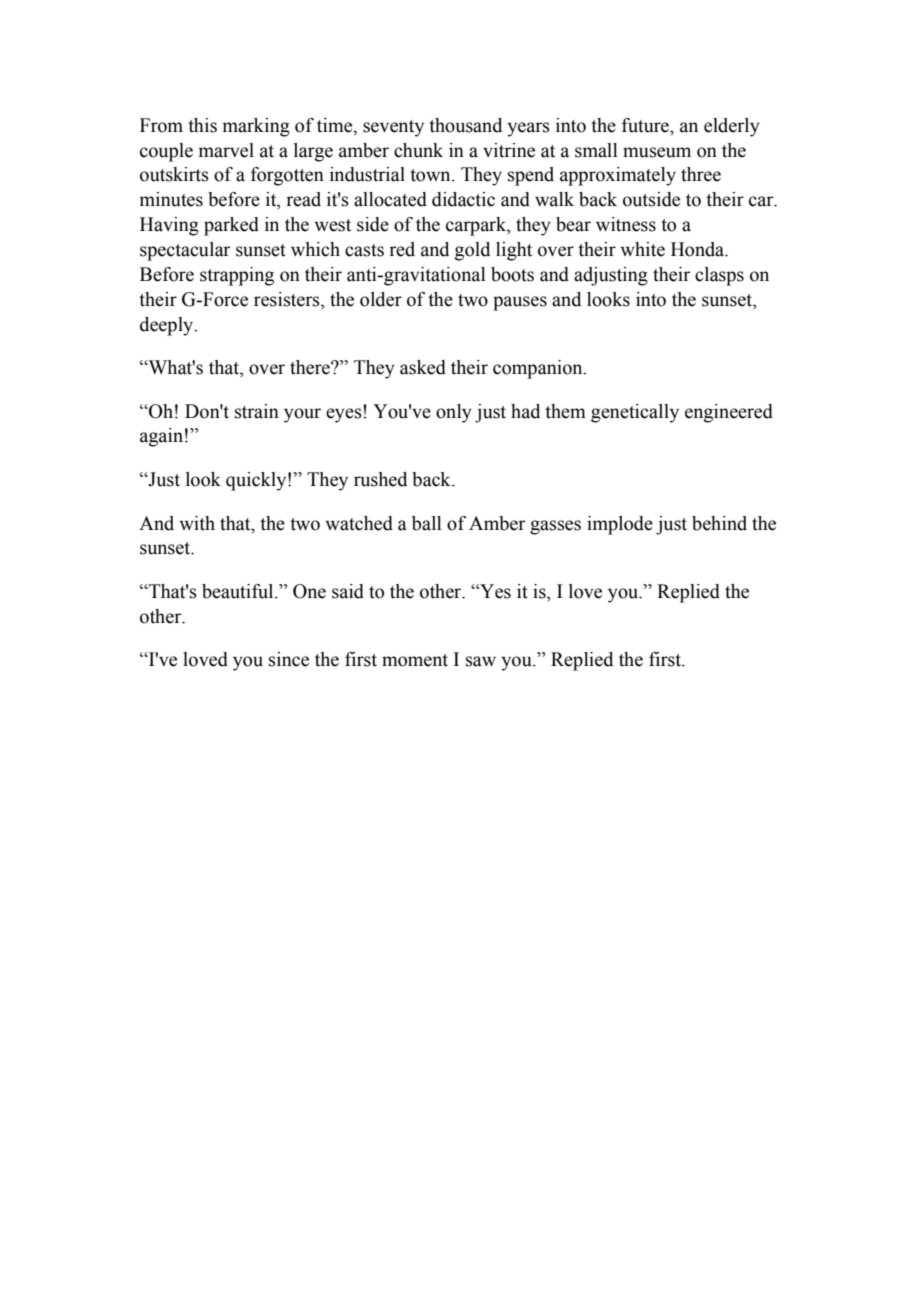 The height and width of the document is (1308, 924). Describe the element at coordinates (289, 659) in the document. I see `since` at that location.
